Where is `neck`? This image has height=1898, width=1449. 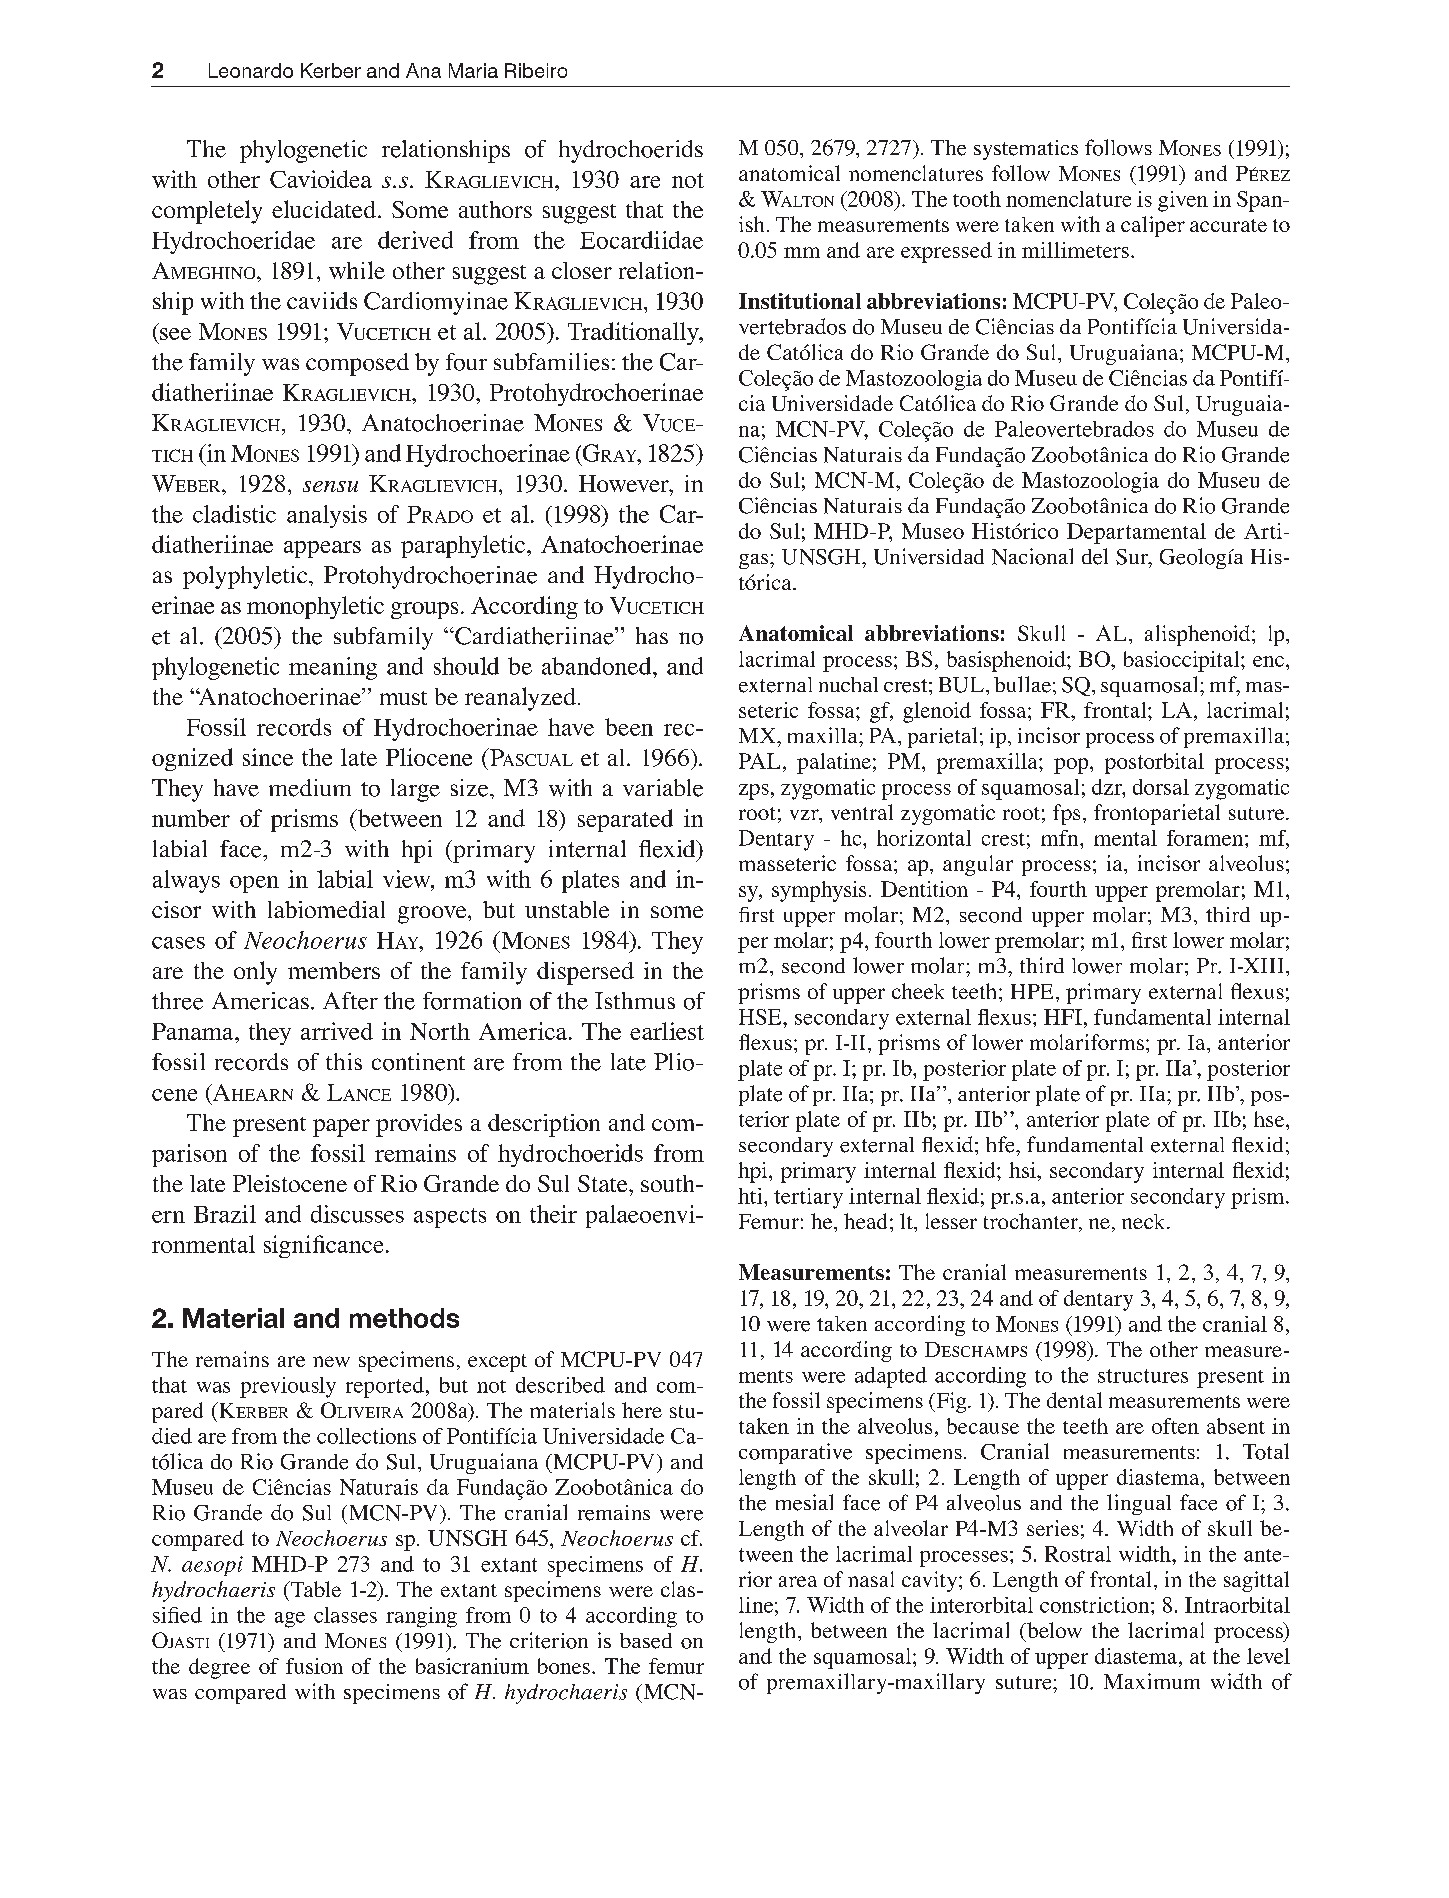 neck is located at coordinates (1145, 1221).
